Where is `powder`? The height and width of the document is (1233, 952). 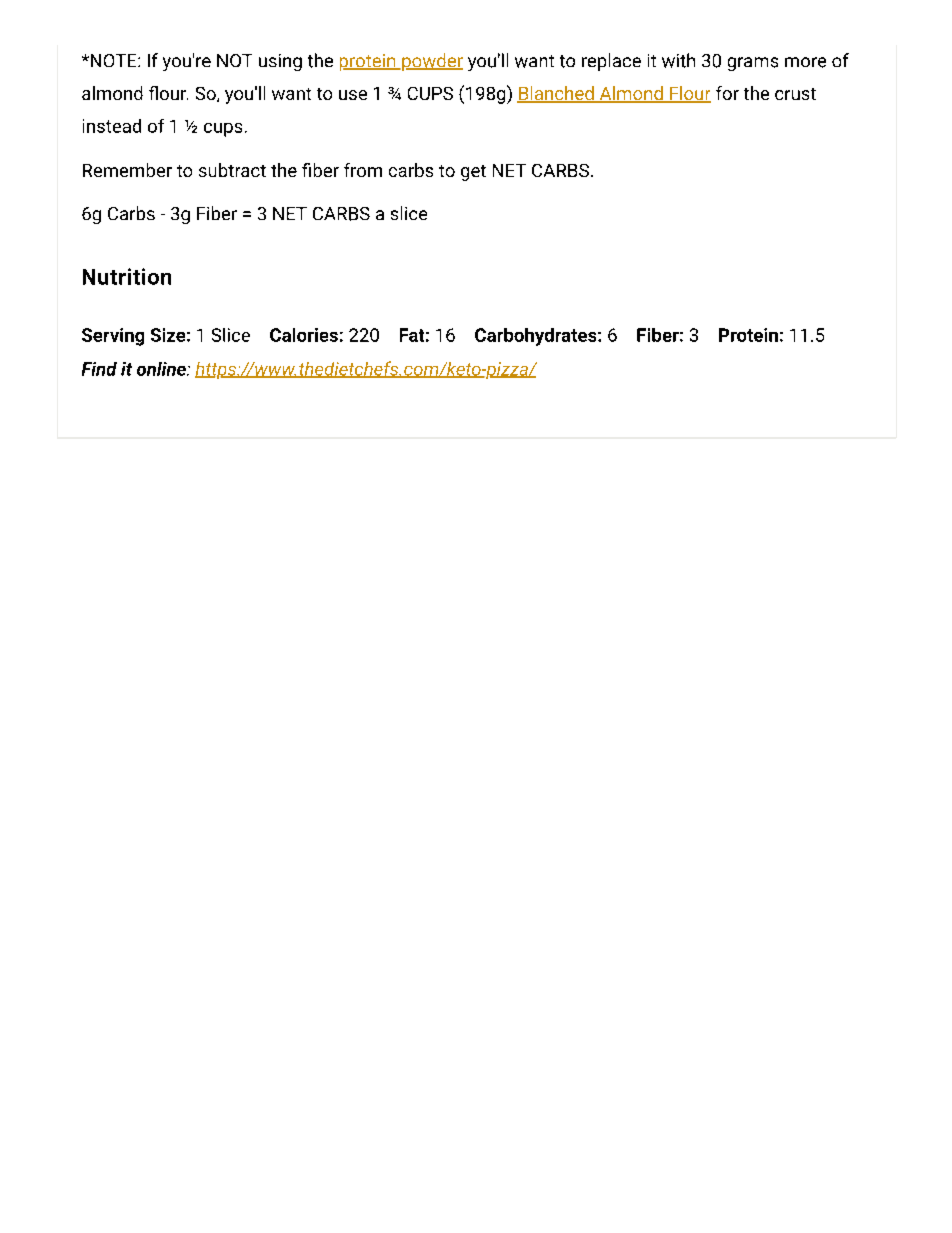
powder is located at coordinates (431, 62).
